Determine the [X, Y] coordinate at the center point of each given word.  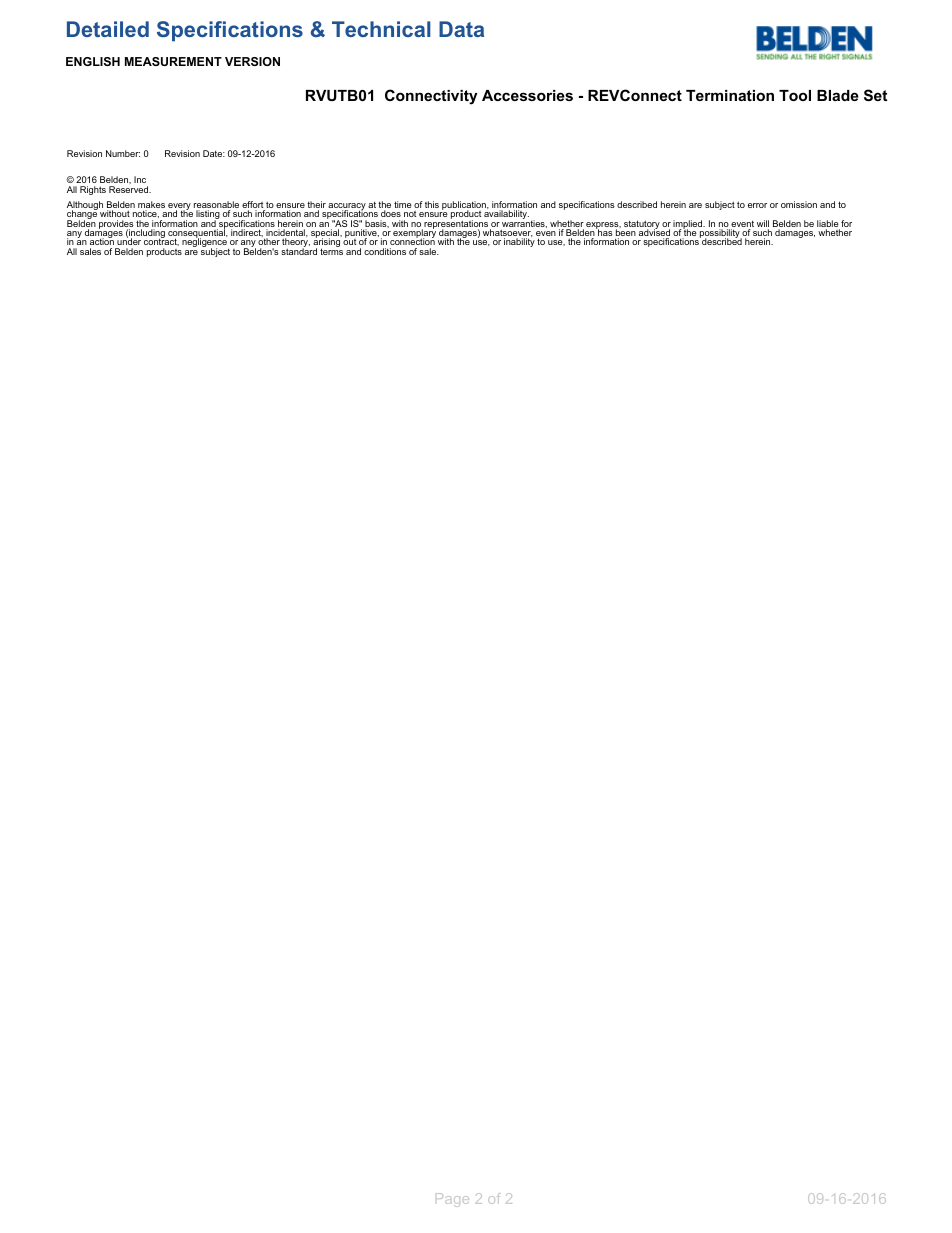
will [763, 225]
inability [519, 242]
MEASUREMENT [173, 61]
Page [452, 1200]
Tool [795, 95]
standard [299, 250]
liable [828, 225]
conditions [385, 251]
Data [461, 29]
